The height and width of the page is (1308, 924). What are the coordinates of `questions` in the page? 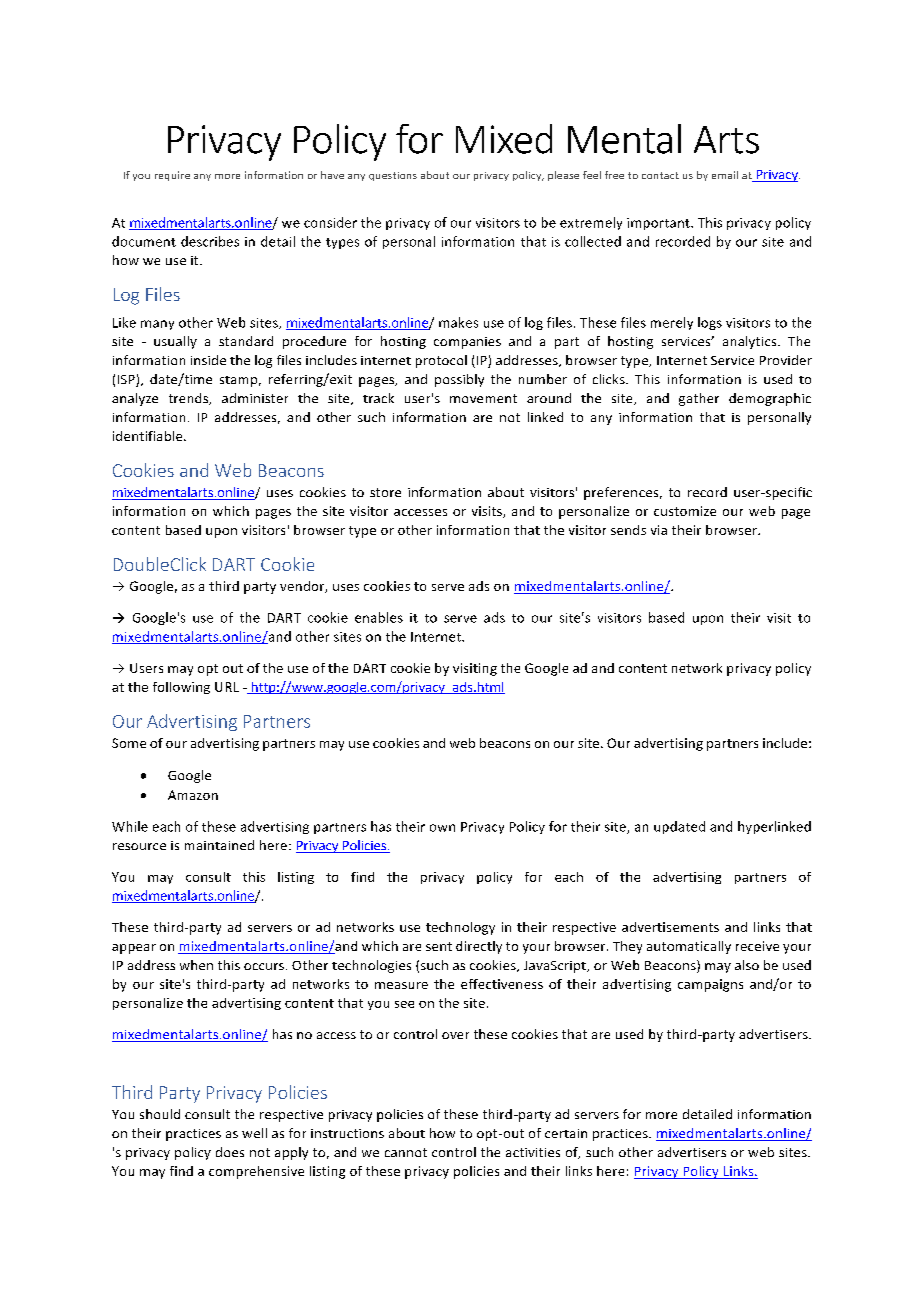 It's located at (393, 176).
